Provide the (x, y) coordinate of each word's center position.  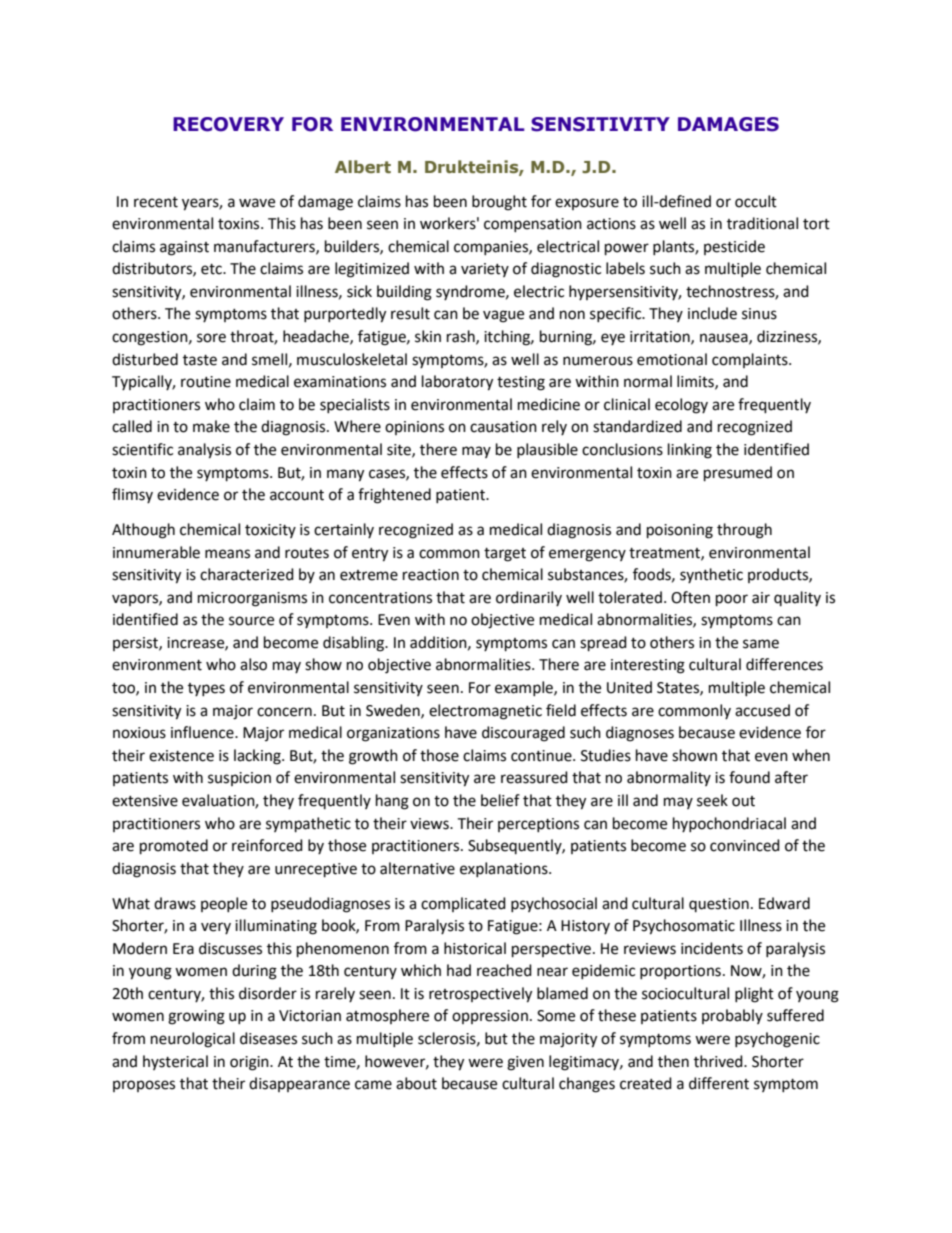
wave (257, 203)
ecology (681, 406)
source (251, 621)
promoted (174, 847)
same (761, 644)
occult (756, 201)
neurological (193, 1040)
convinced (745, 845)
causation (503, 427)
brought (499, 203)
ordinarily (529, 598)
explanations (505, 869)
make (211, 426)
